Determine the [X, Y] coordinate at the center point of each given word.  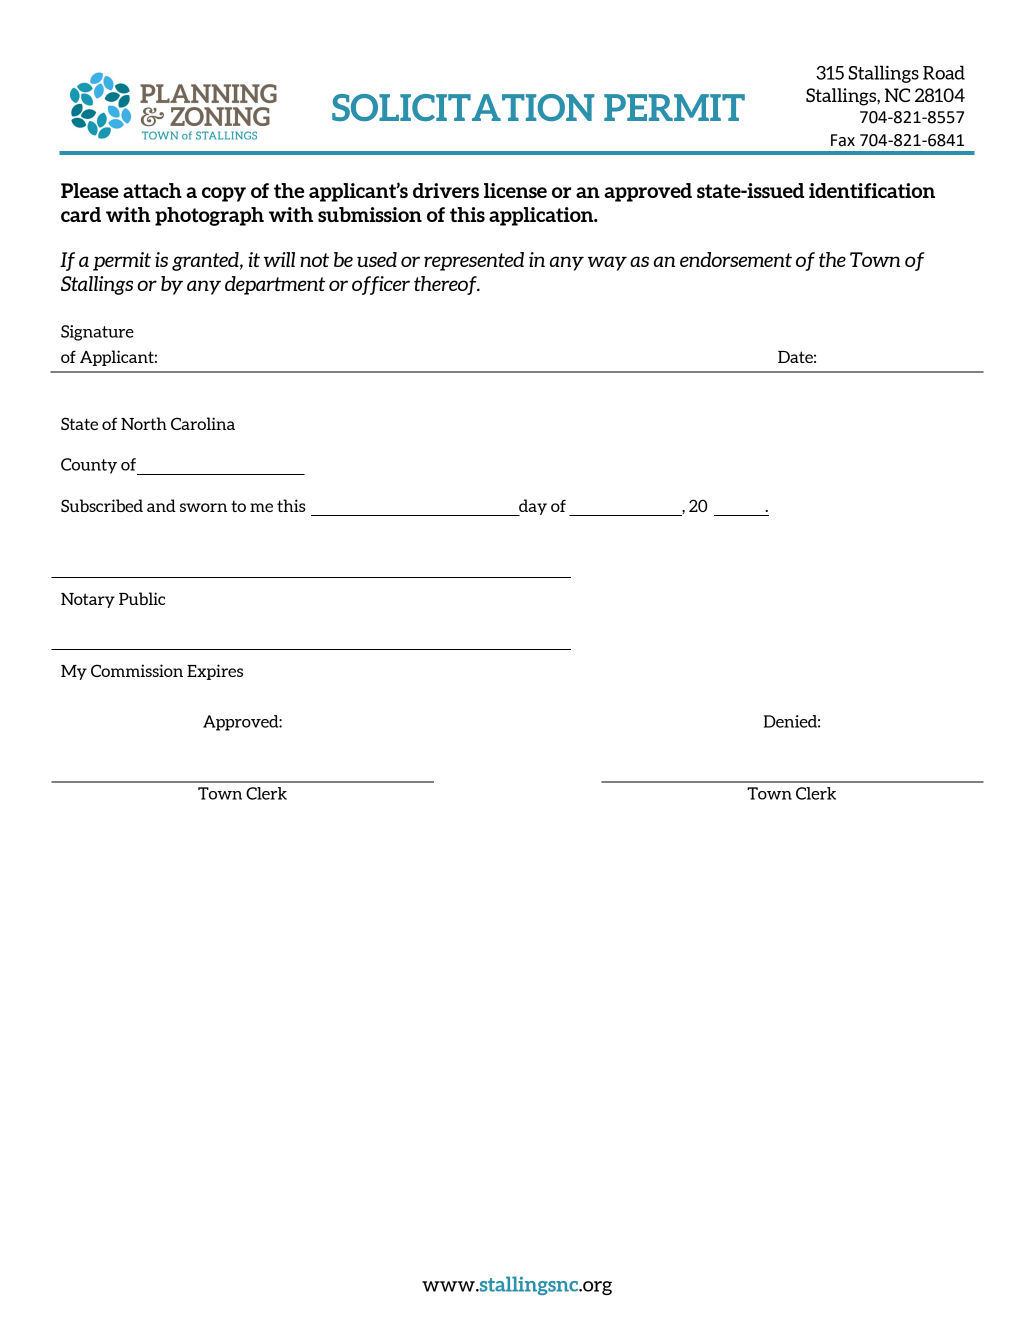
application [542, 216]
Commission [137, 670]
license [515, 190]
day [532, 507]
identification [872, 190]
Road [944, 72]
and [161, 505]
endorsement [736, 259]
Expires [215, 672]
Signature [97, 333]
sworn [203, 507]
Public [142, 598]
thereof [446, 285]
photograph [209, 216]
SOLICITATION [463, 107]
